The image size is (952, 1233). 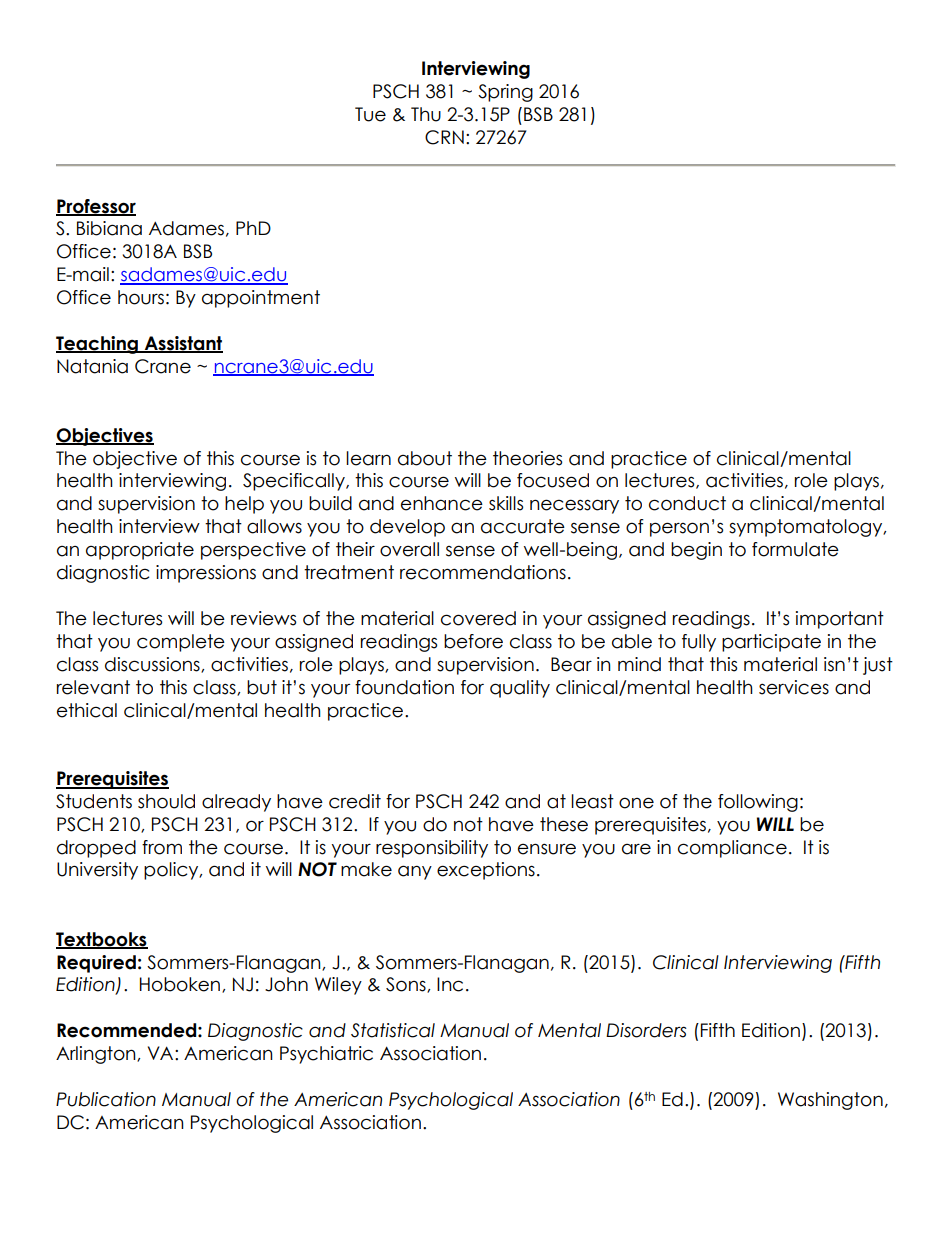 I want to click on Professor, so click(x=96, y=207).
